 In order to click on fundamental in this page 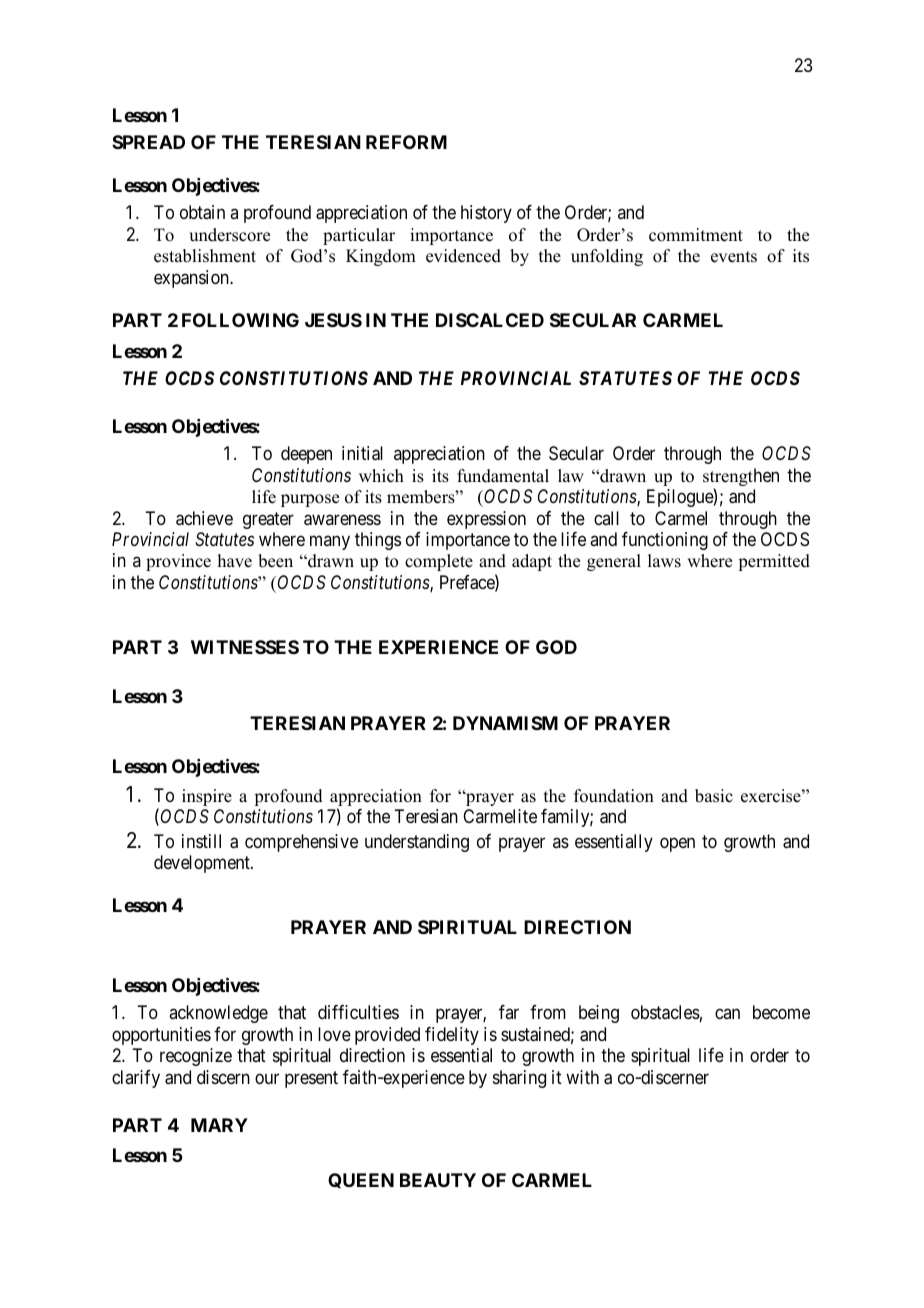, I will do `click(503, 476)`.
